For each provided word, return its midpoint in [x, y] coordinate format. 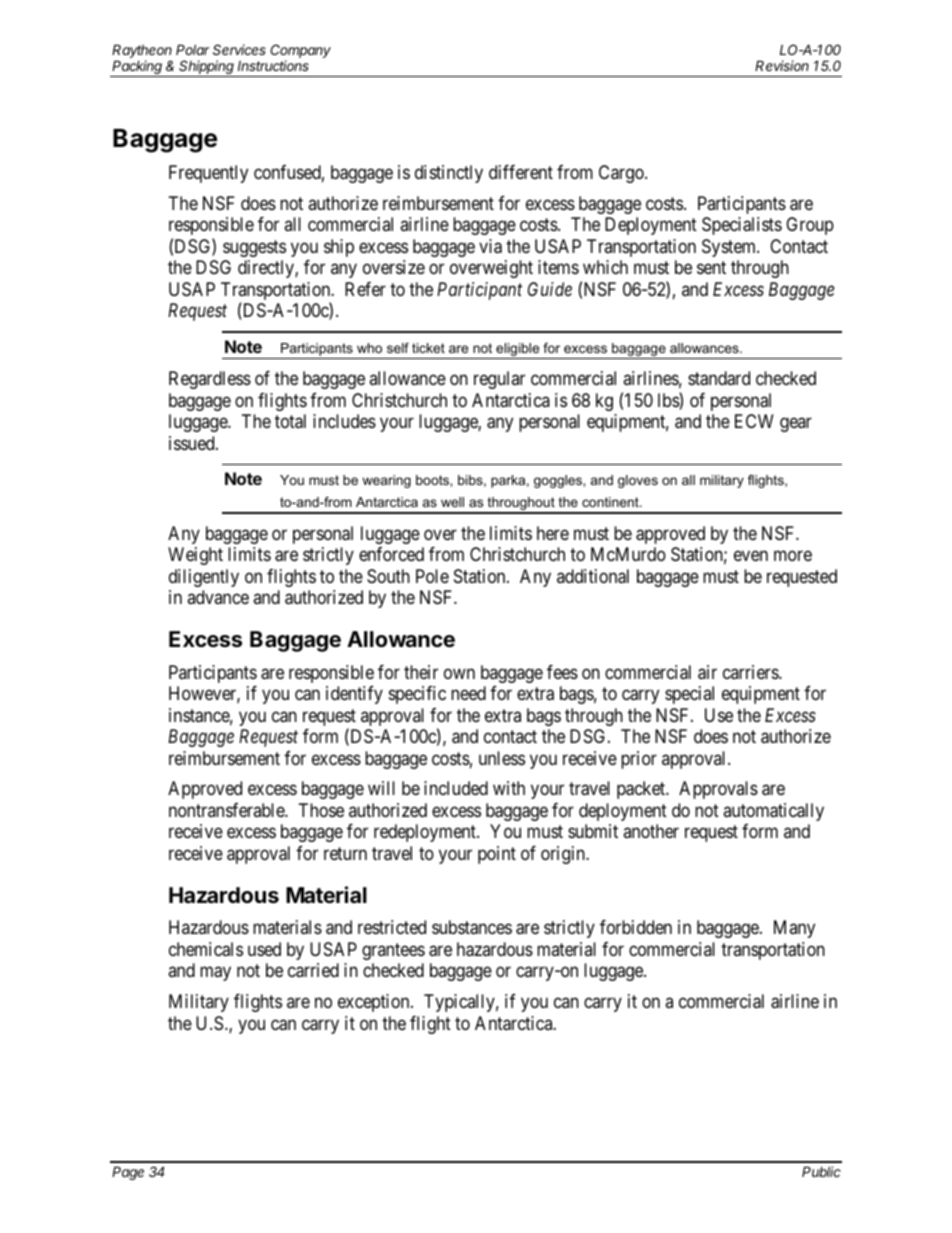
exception [375, 1003]
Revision [782, 65]
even [751, 556]
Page [128, 1173]
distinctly [449, 174]
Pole [432, 576]
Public [821, 1171]
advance [218, 597]
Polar [193, 49]
